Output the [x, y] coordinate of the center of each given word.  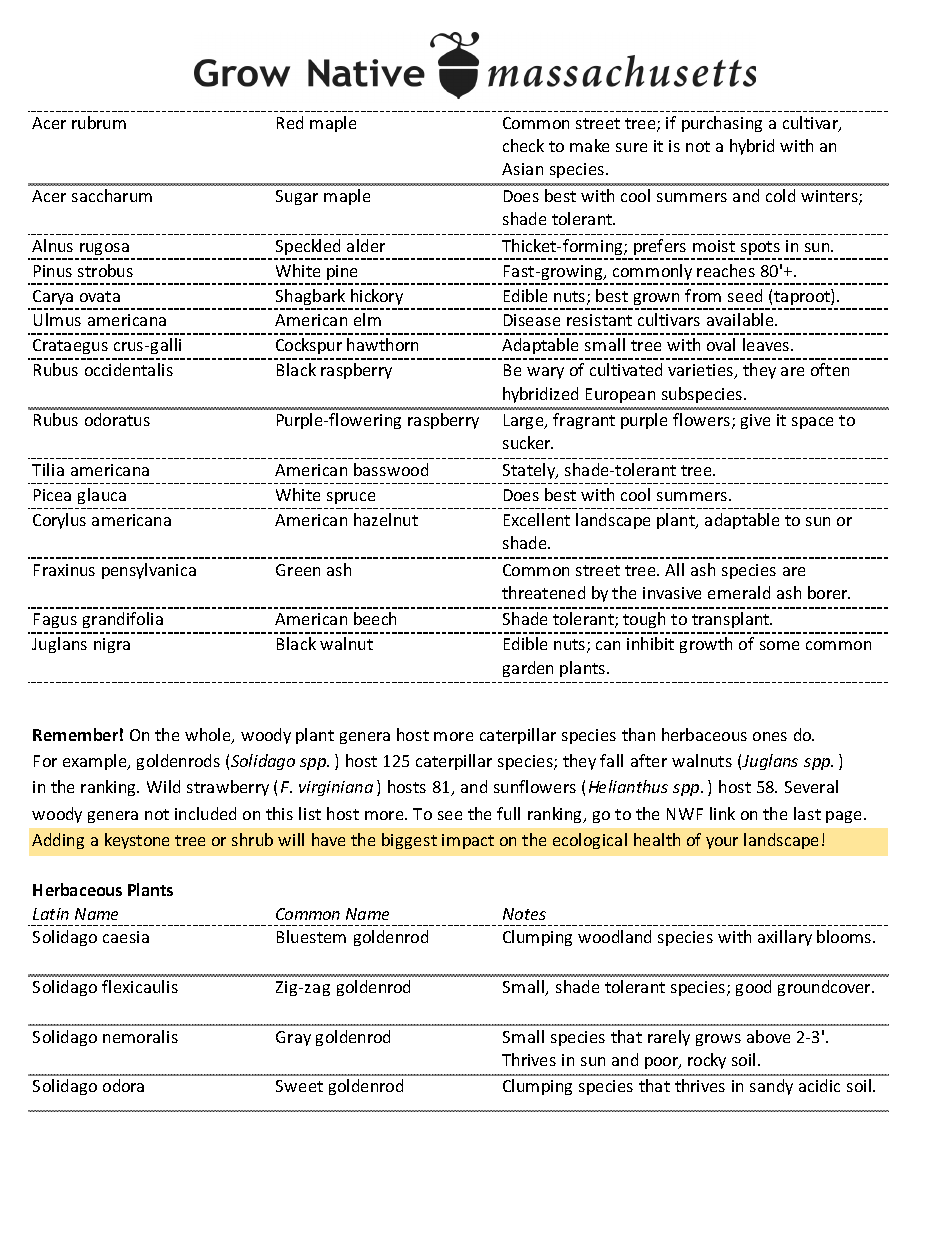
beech [375, 618]
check [523, 145]
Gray [293, 1038]
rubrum [99, 122]
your [722, 843]
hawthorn [382, 344]
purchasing [722, 124]
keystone [137, 841]
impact [468, 841]
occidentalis [129, 369]
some [779, 645]
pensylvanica [149, 571]
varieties [701, 371]
